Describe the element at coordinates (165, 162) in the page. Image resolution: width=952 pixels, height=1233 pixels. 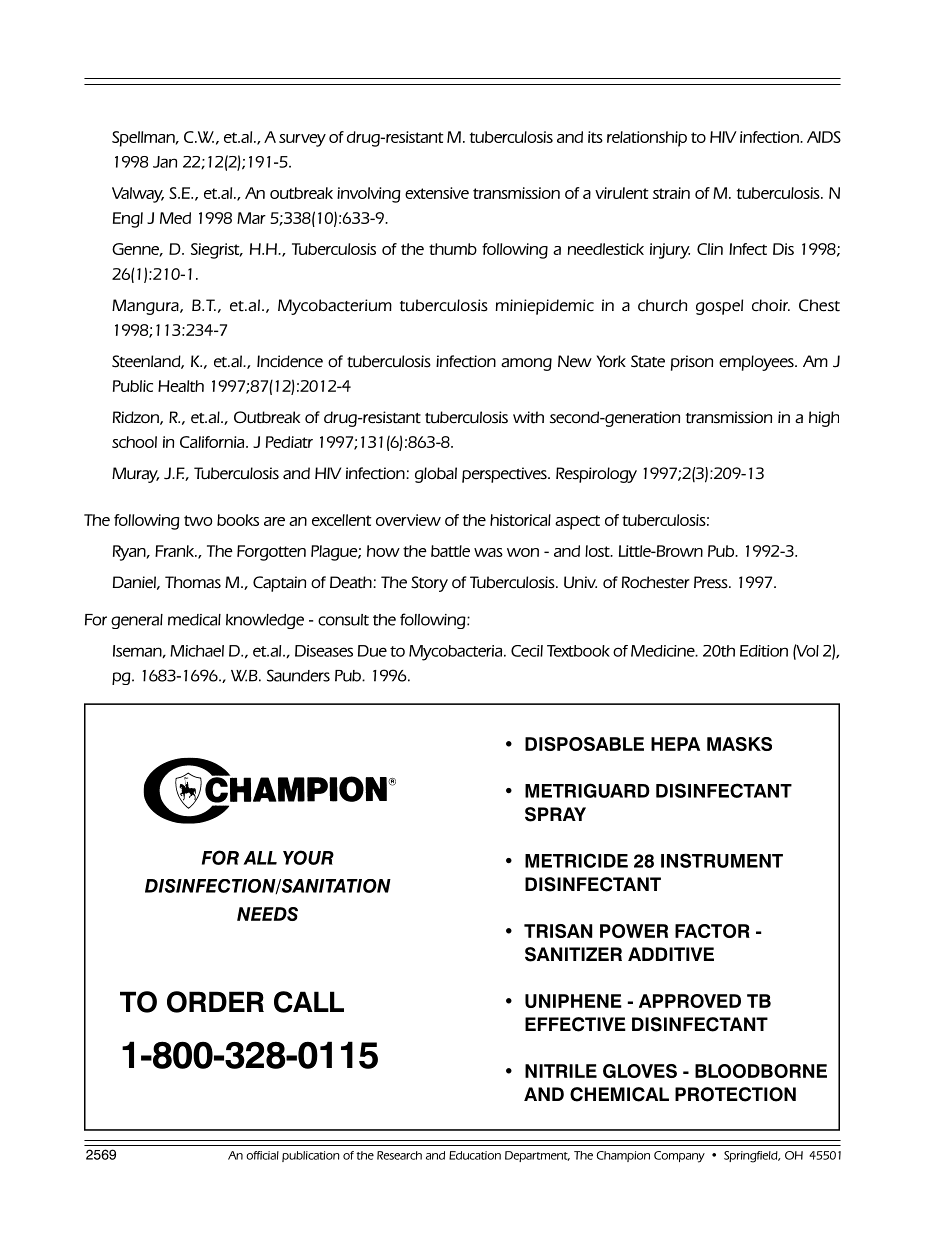
I see `Jan` at that location.
